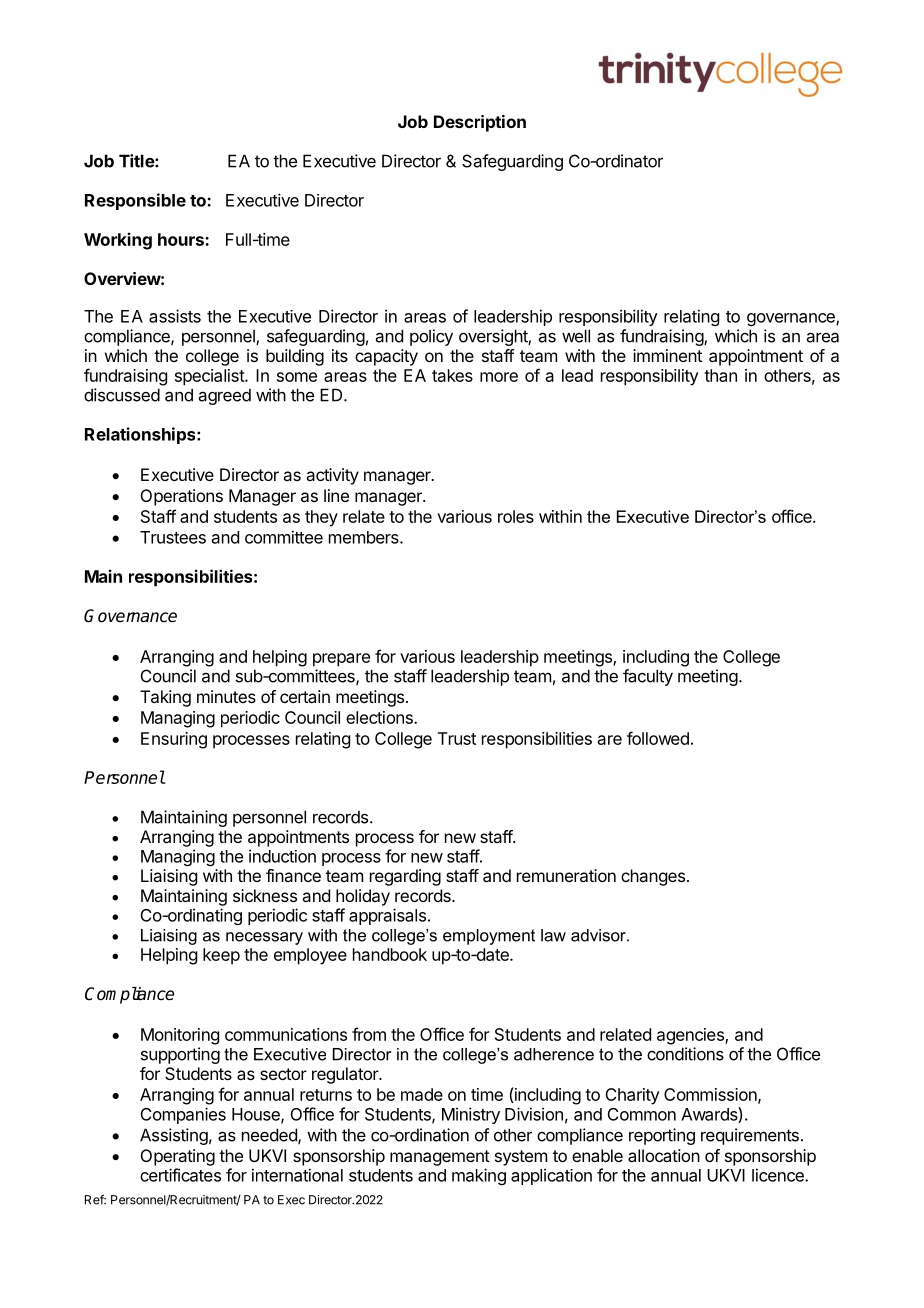  What do you see at coordinates (648, 677) in the screenshot?
I see `faculty` at bounding box center [648, 677].
